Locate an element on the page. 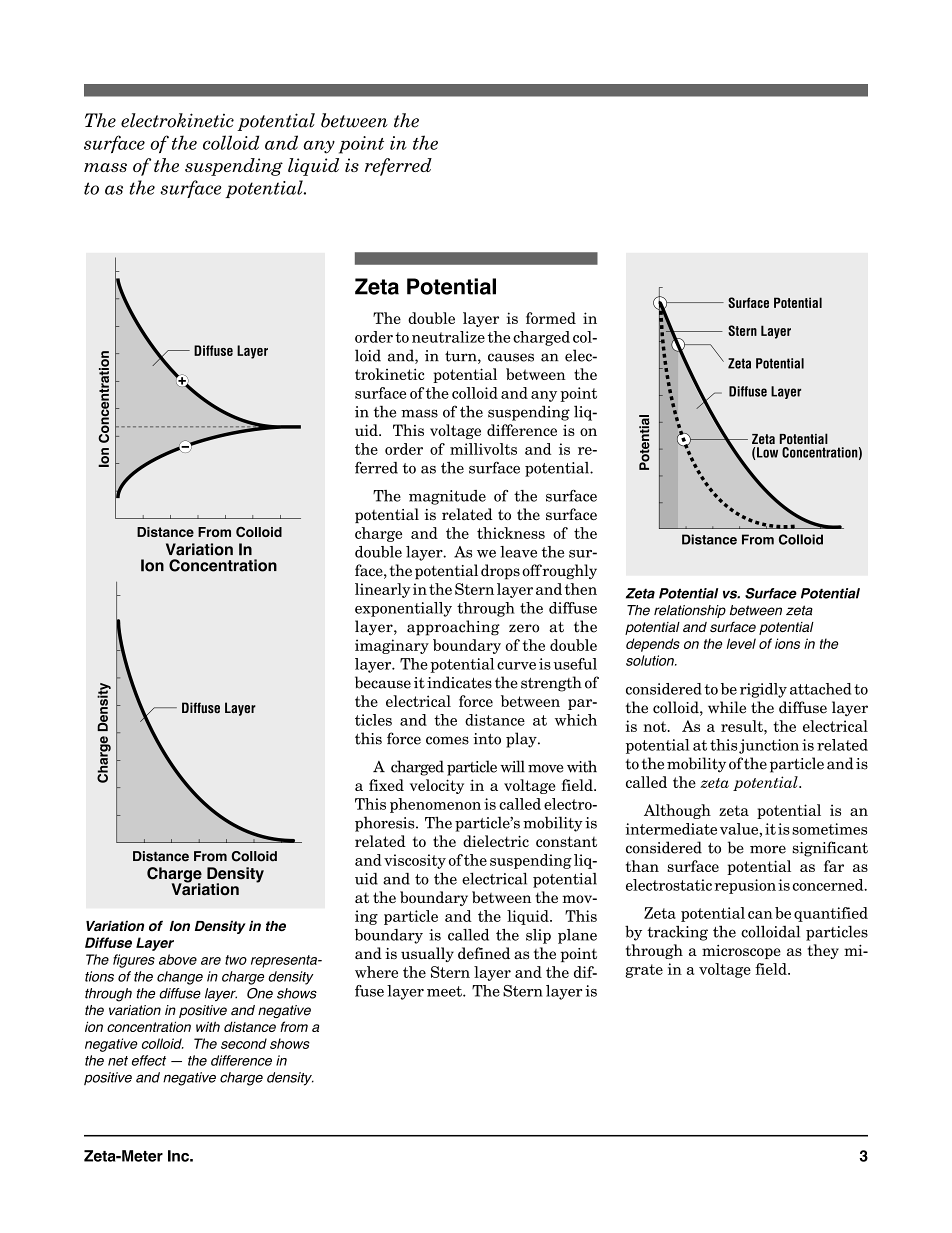 This image has height=1233, width=952. usually is located at coordinates (427, 954).
